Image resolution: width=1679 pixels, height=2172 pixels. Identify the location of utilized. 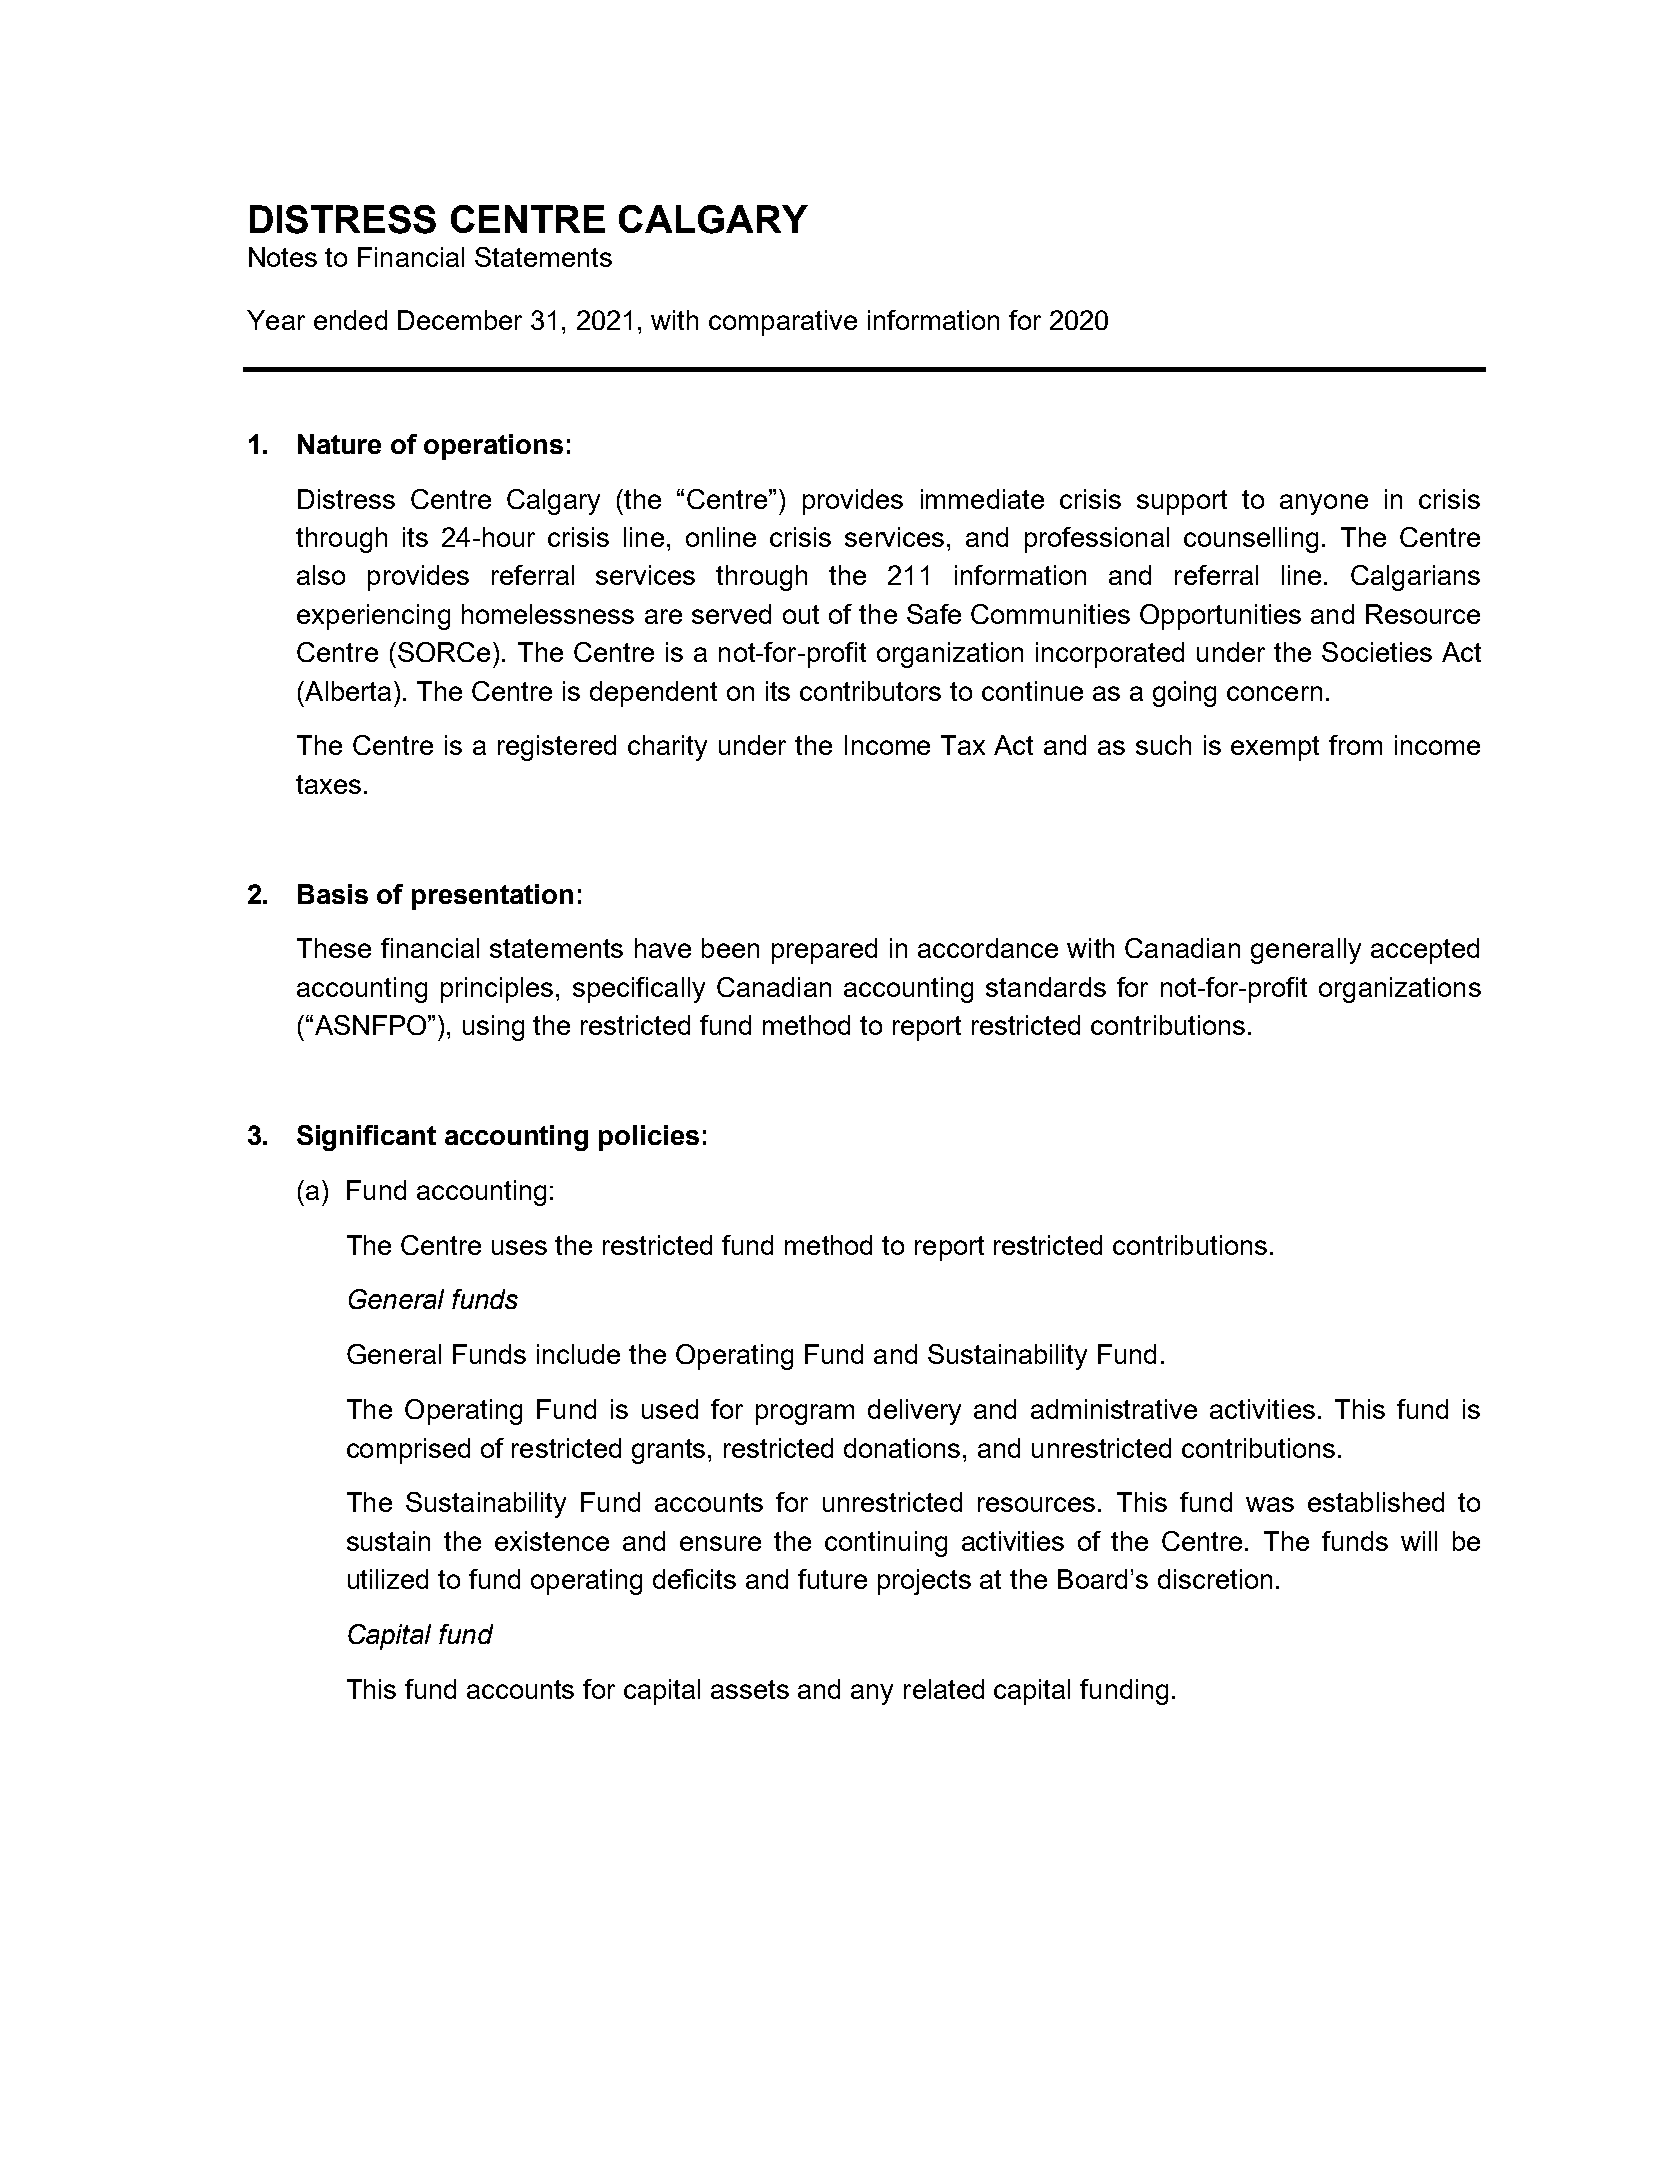
(388, 1579).
